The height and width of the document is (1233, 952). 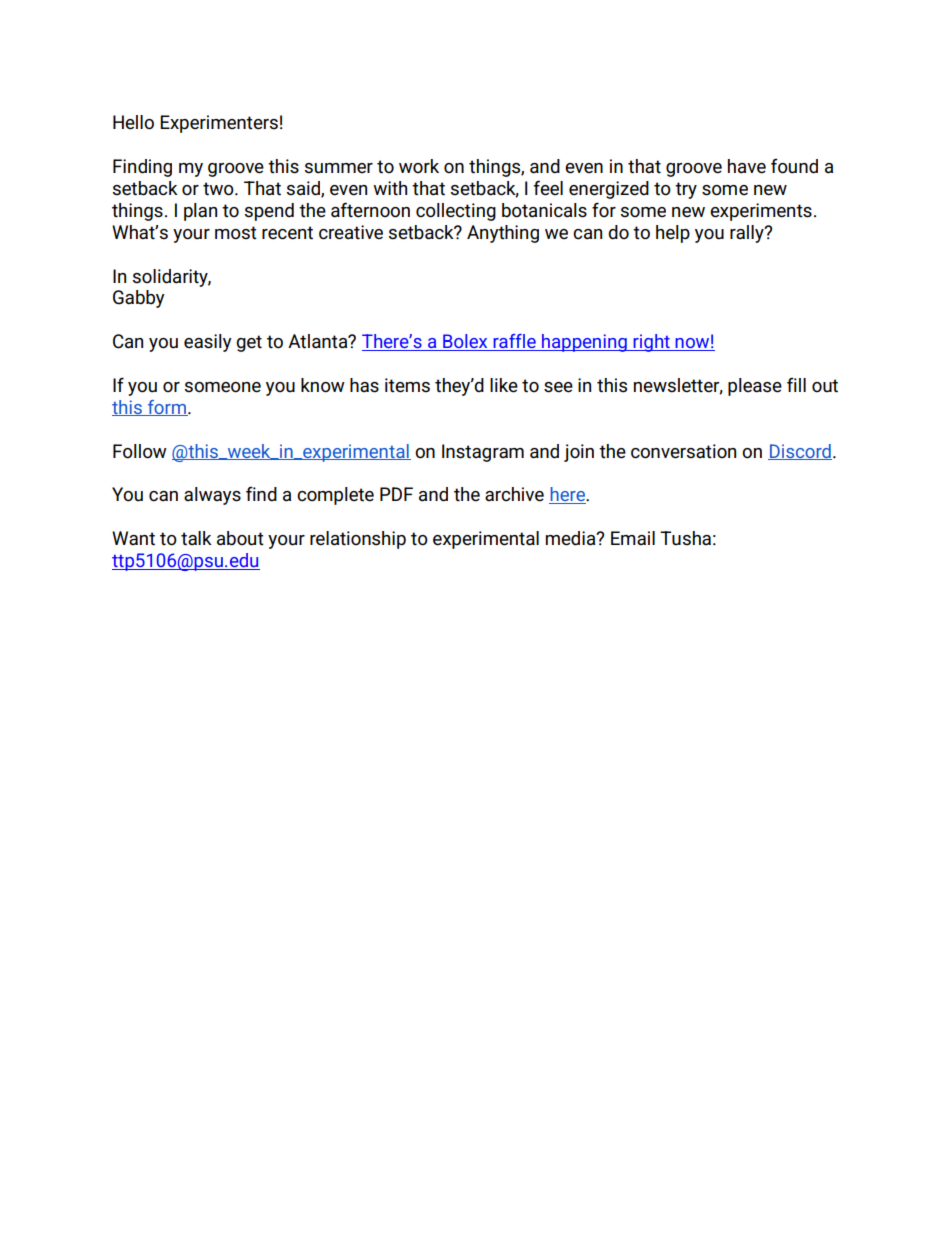 What do you see at coordinates (465, 342) in the document?
I see `Bolex` at bounding box center [465, 342].
